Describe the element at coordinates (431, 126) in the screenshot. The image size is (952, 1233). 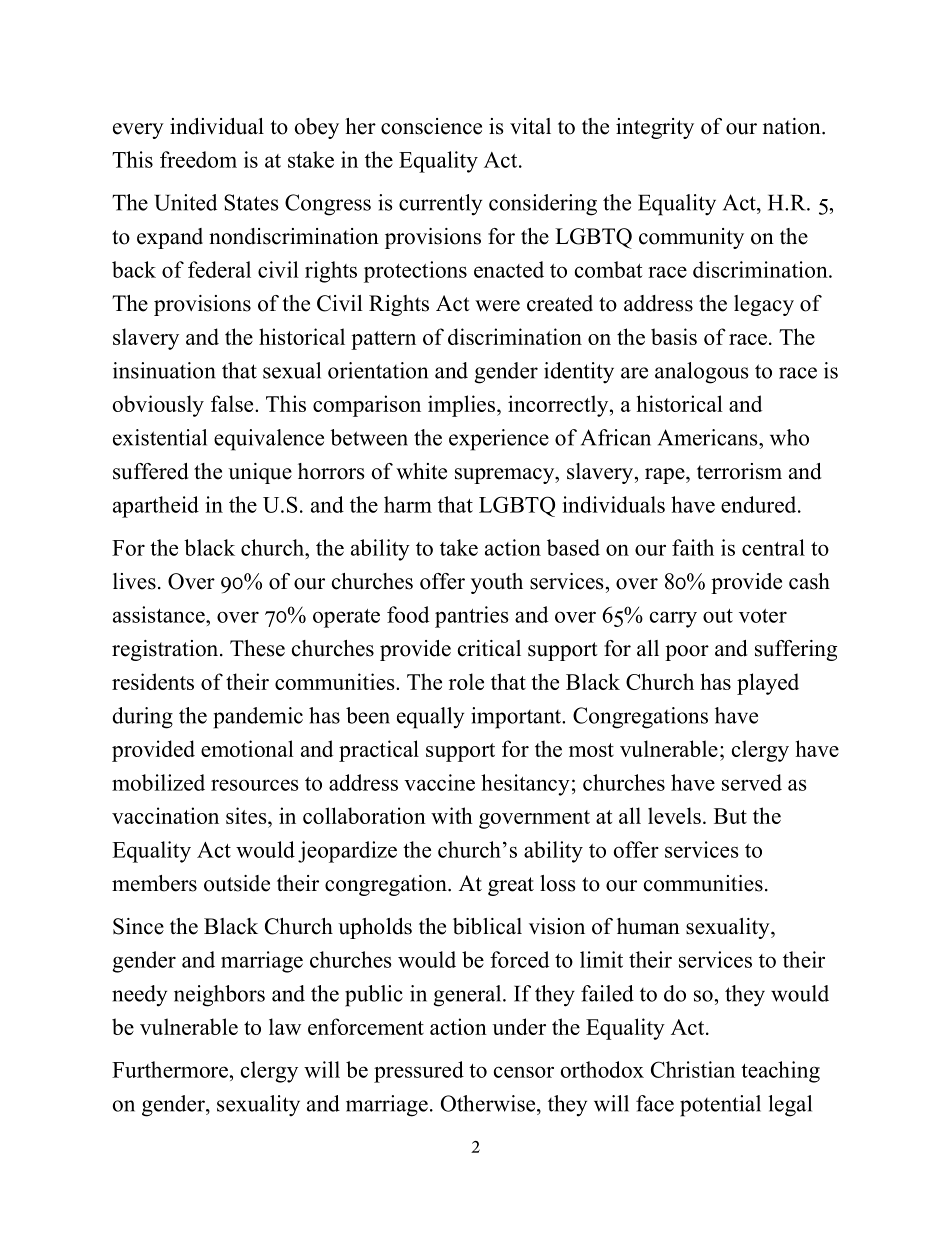
I see `conscience` at that location.
